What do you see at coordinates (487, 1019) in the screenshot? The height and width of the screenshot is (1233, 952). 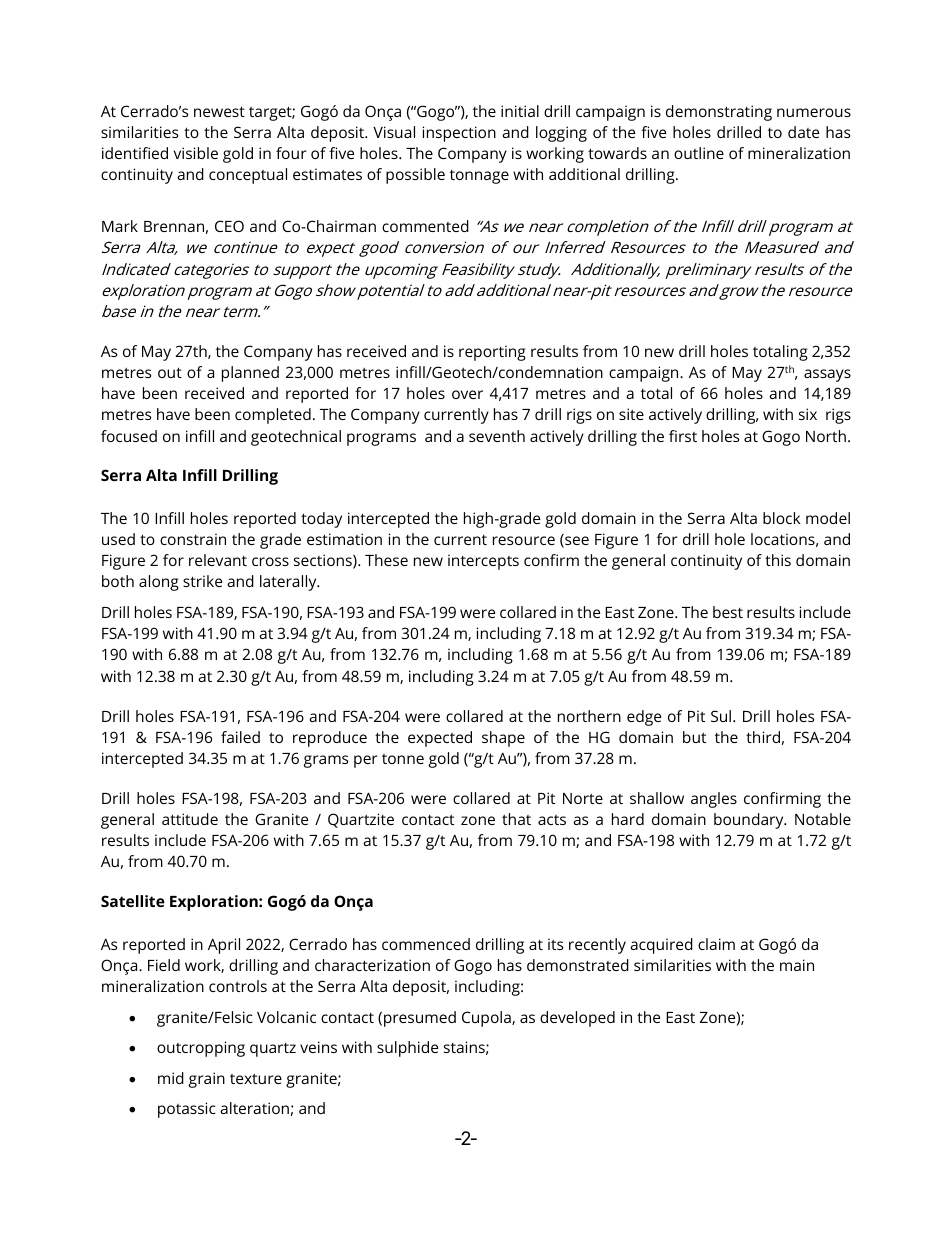 I see `Cupola` at bounding box center [487, 1019].
